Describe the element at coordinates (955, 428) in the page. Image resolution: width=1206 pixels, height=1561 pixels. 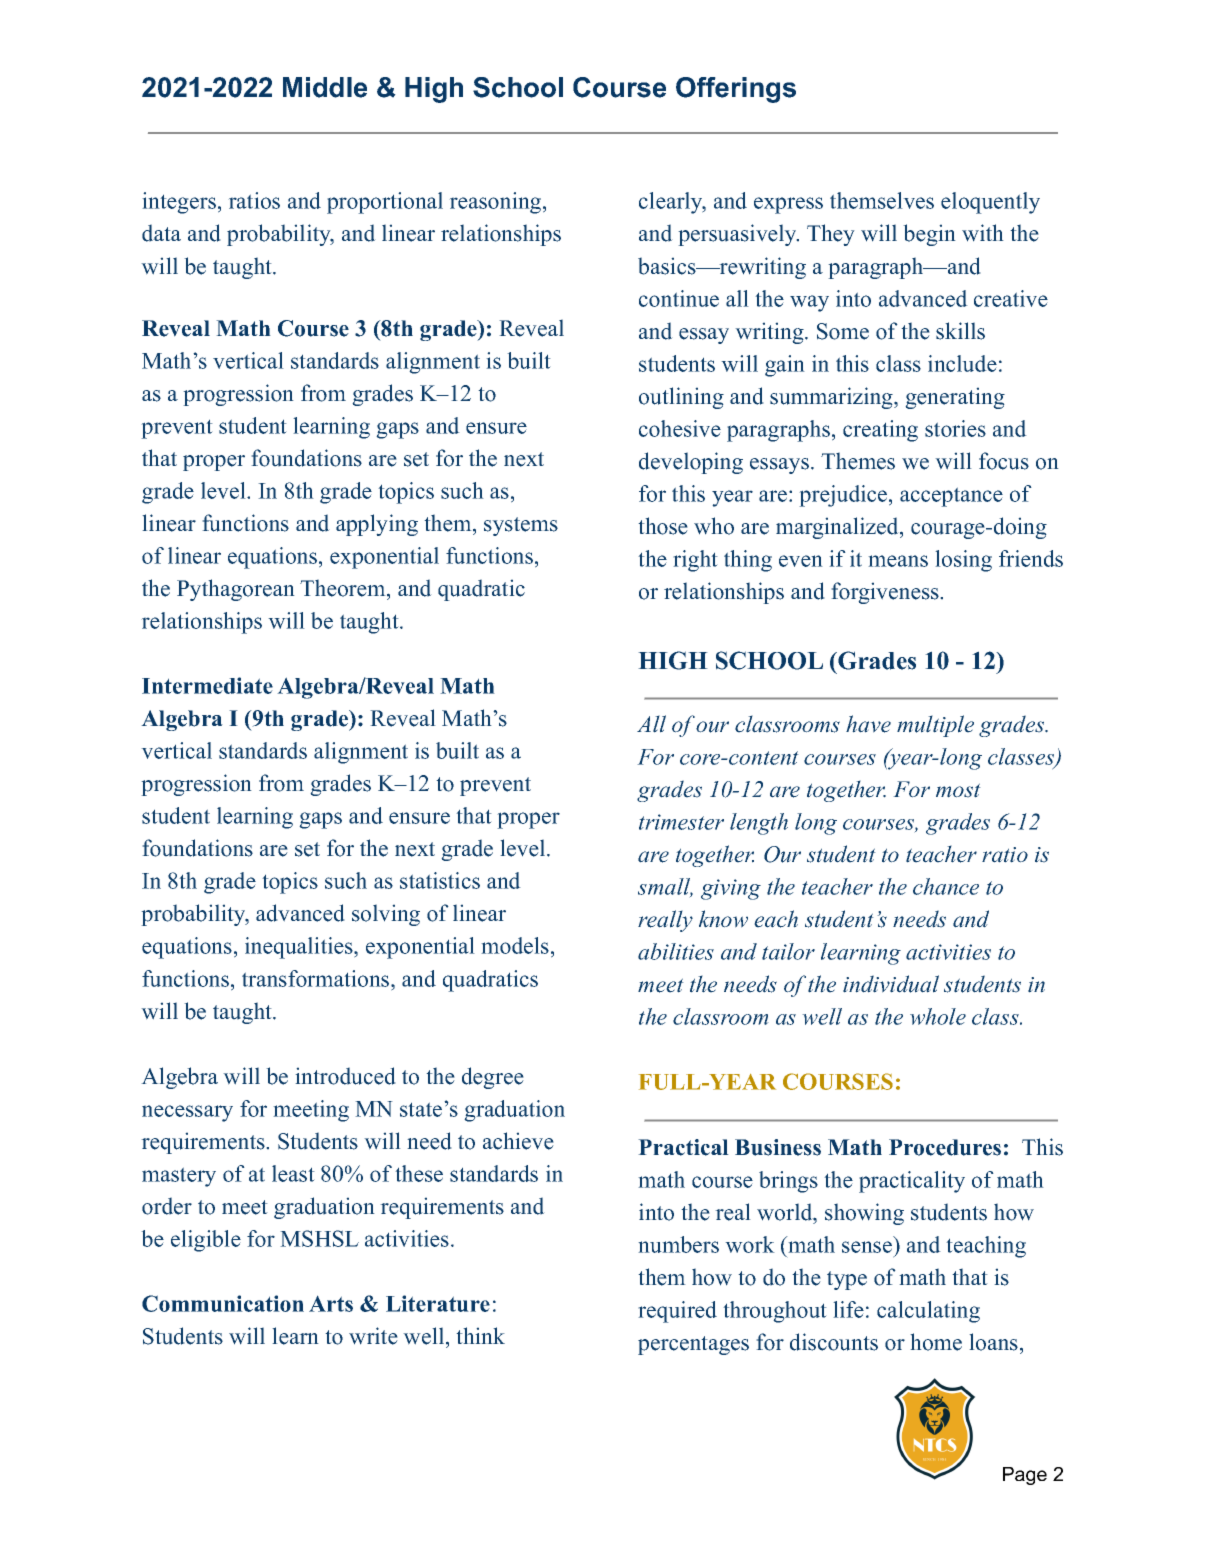
I see `stories` at that location.
